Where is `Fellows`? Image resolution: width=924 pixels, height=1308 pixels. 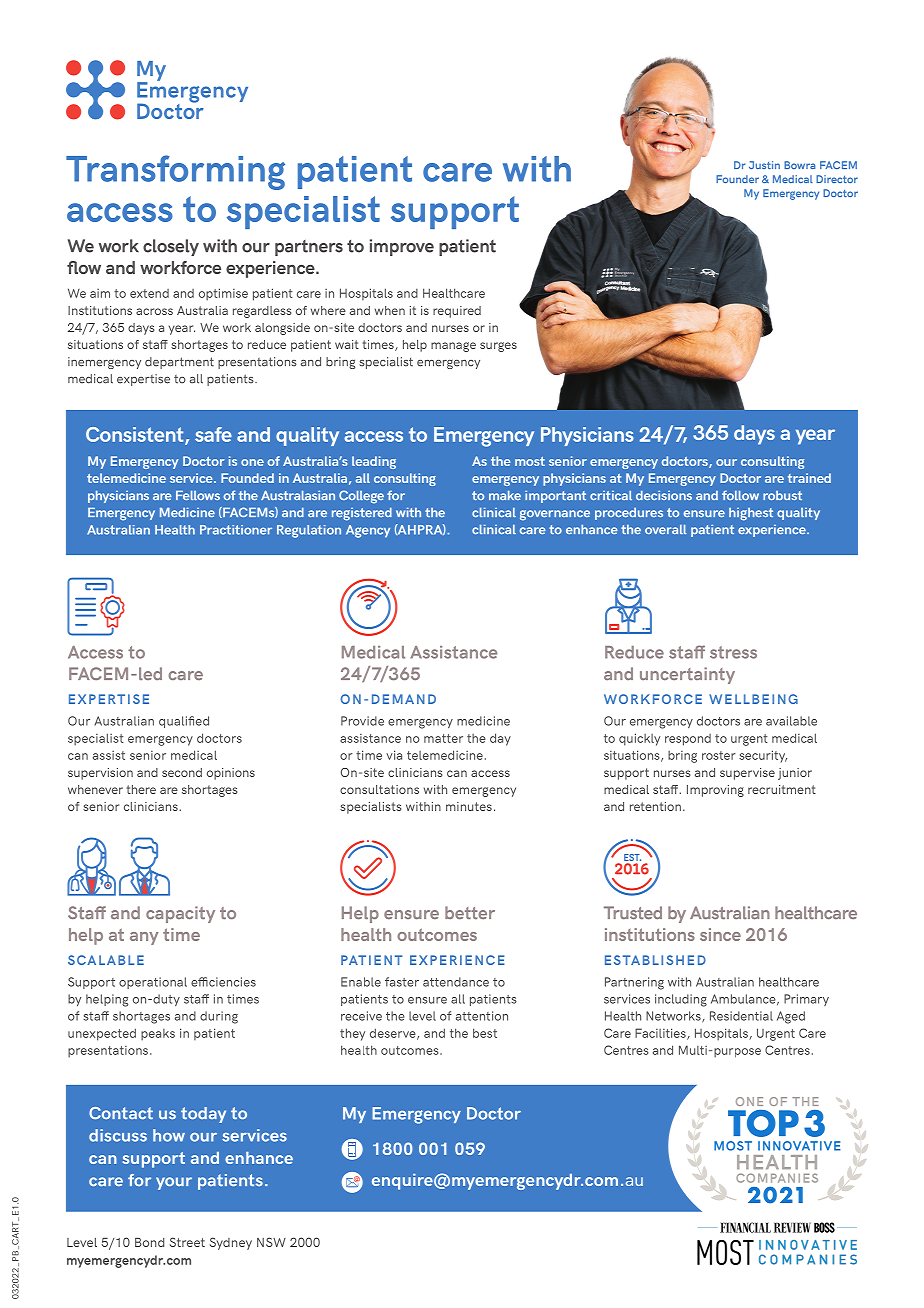 Fellows is located at coordinates (198, 495).
